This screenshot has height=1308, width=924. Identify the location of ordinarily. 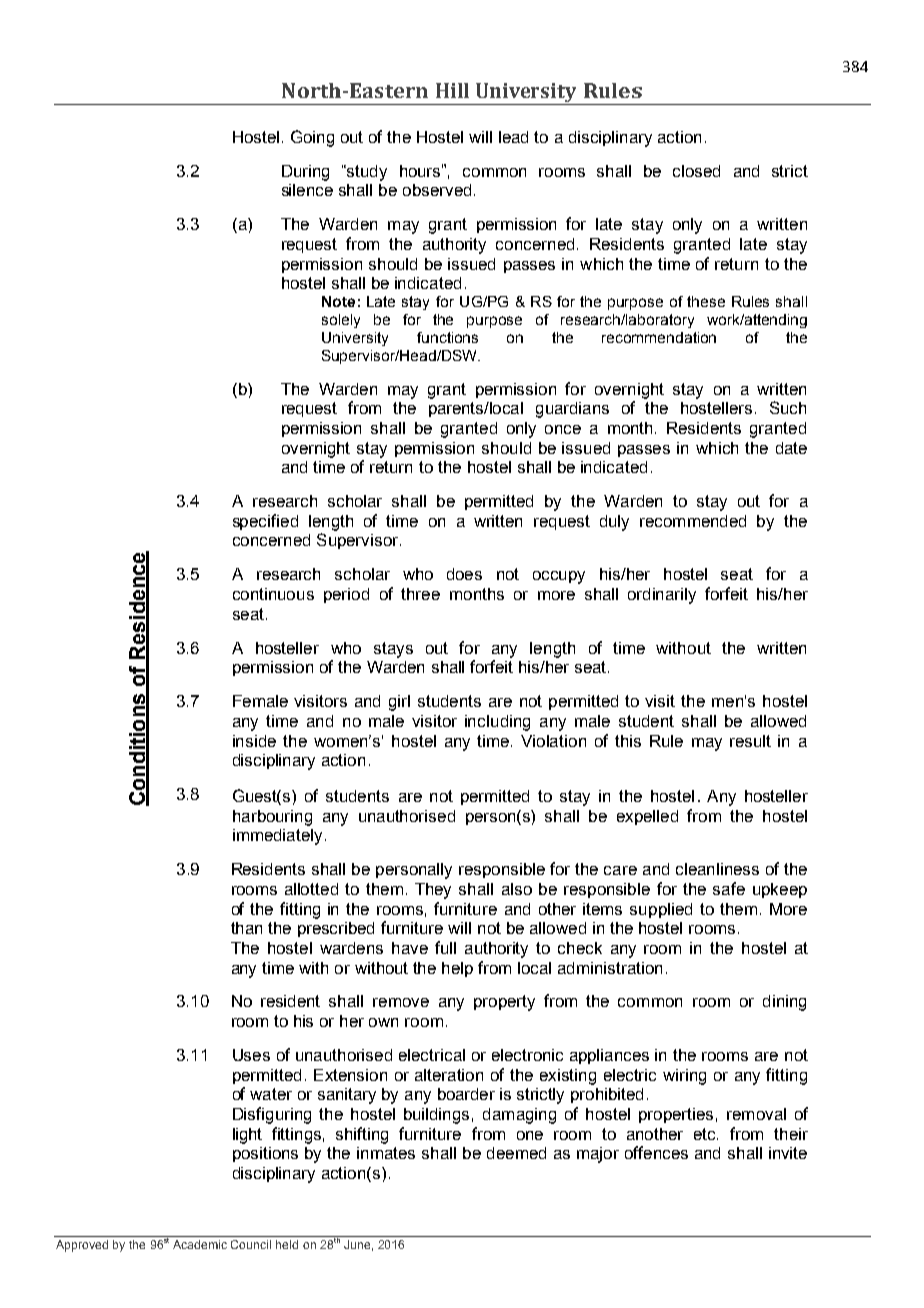
(662, 596).
